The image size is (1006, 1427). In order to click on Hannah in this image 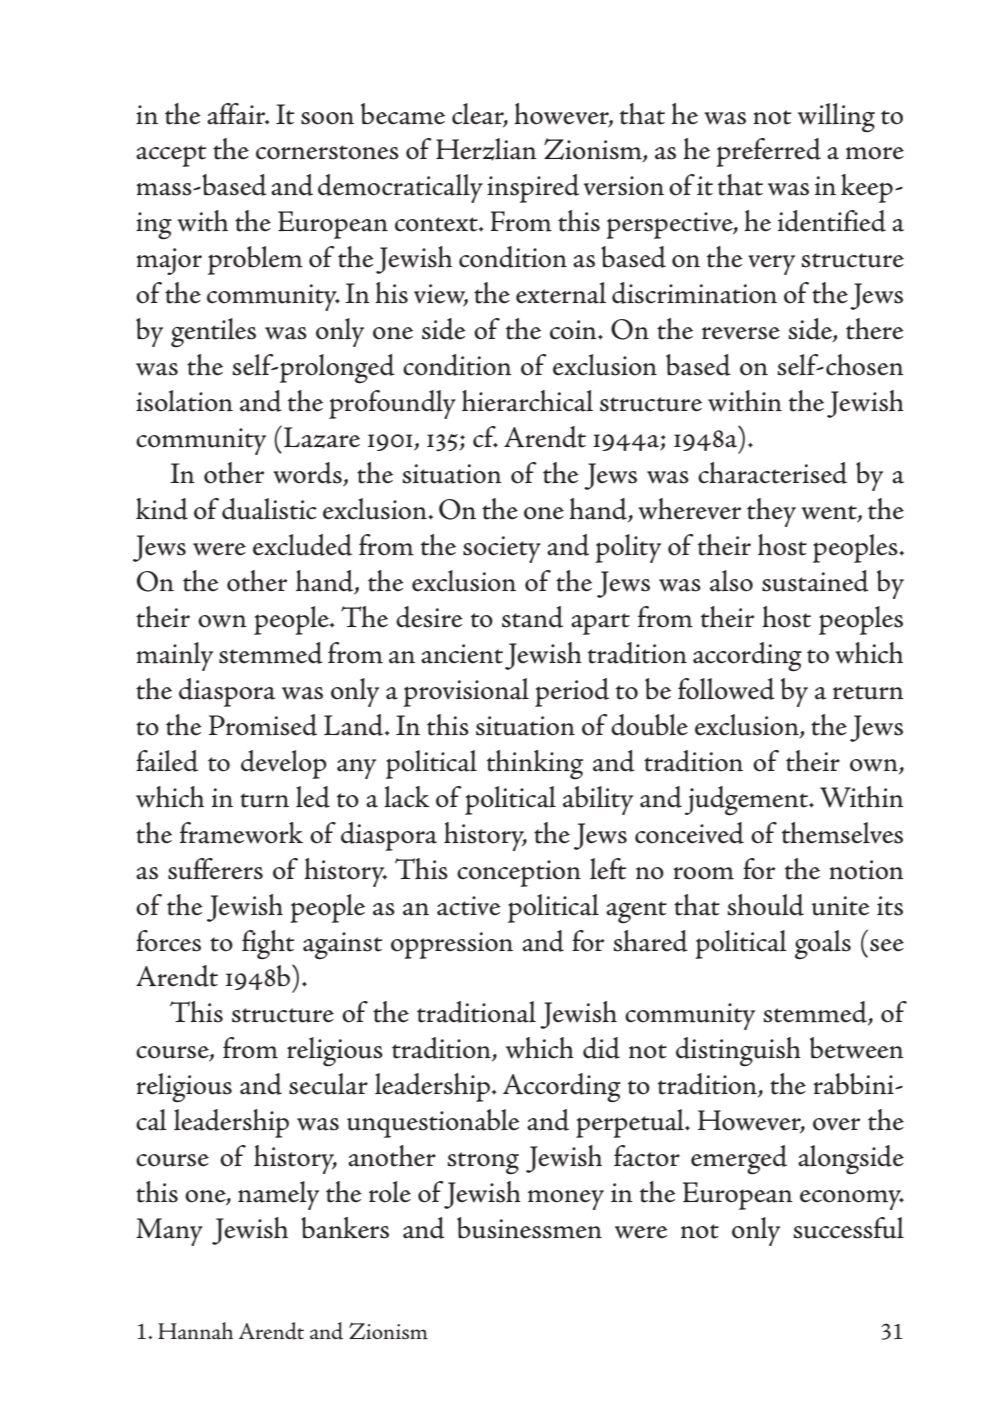, I will do `click(195, 1331)`.
